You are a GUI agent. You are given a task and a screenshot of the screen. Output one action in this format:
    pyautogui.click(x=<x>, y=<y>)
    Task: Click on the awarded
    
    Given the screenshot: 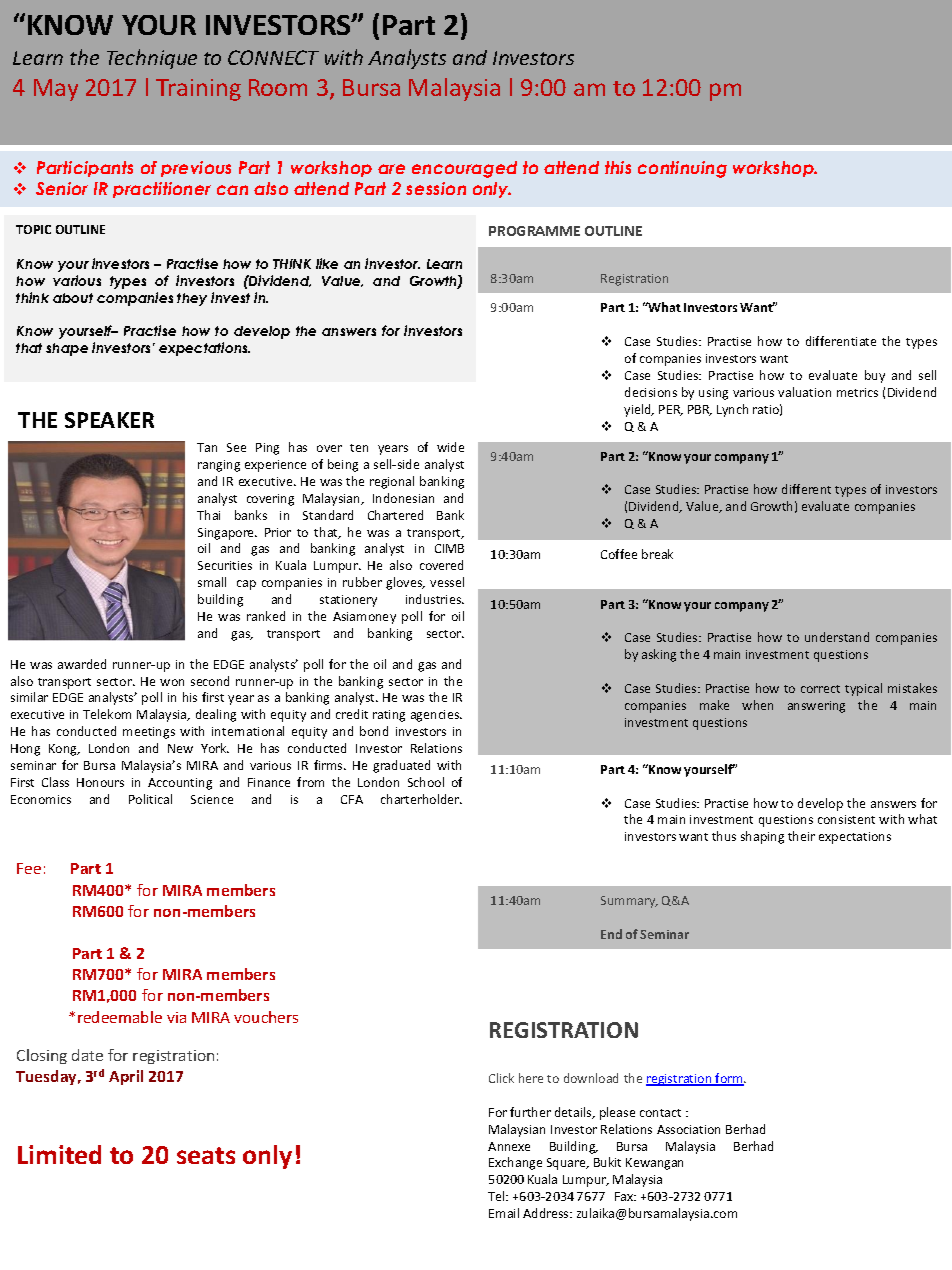 What is the action you would take?
    pyautogui.click(x=82, y=664)
